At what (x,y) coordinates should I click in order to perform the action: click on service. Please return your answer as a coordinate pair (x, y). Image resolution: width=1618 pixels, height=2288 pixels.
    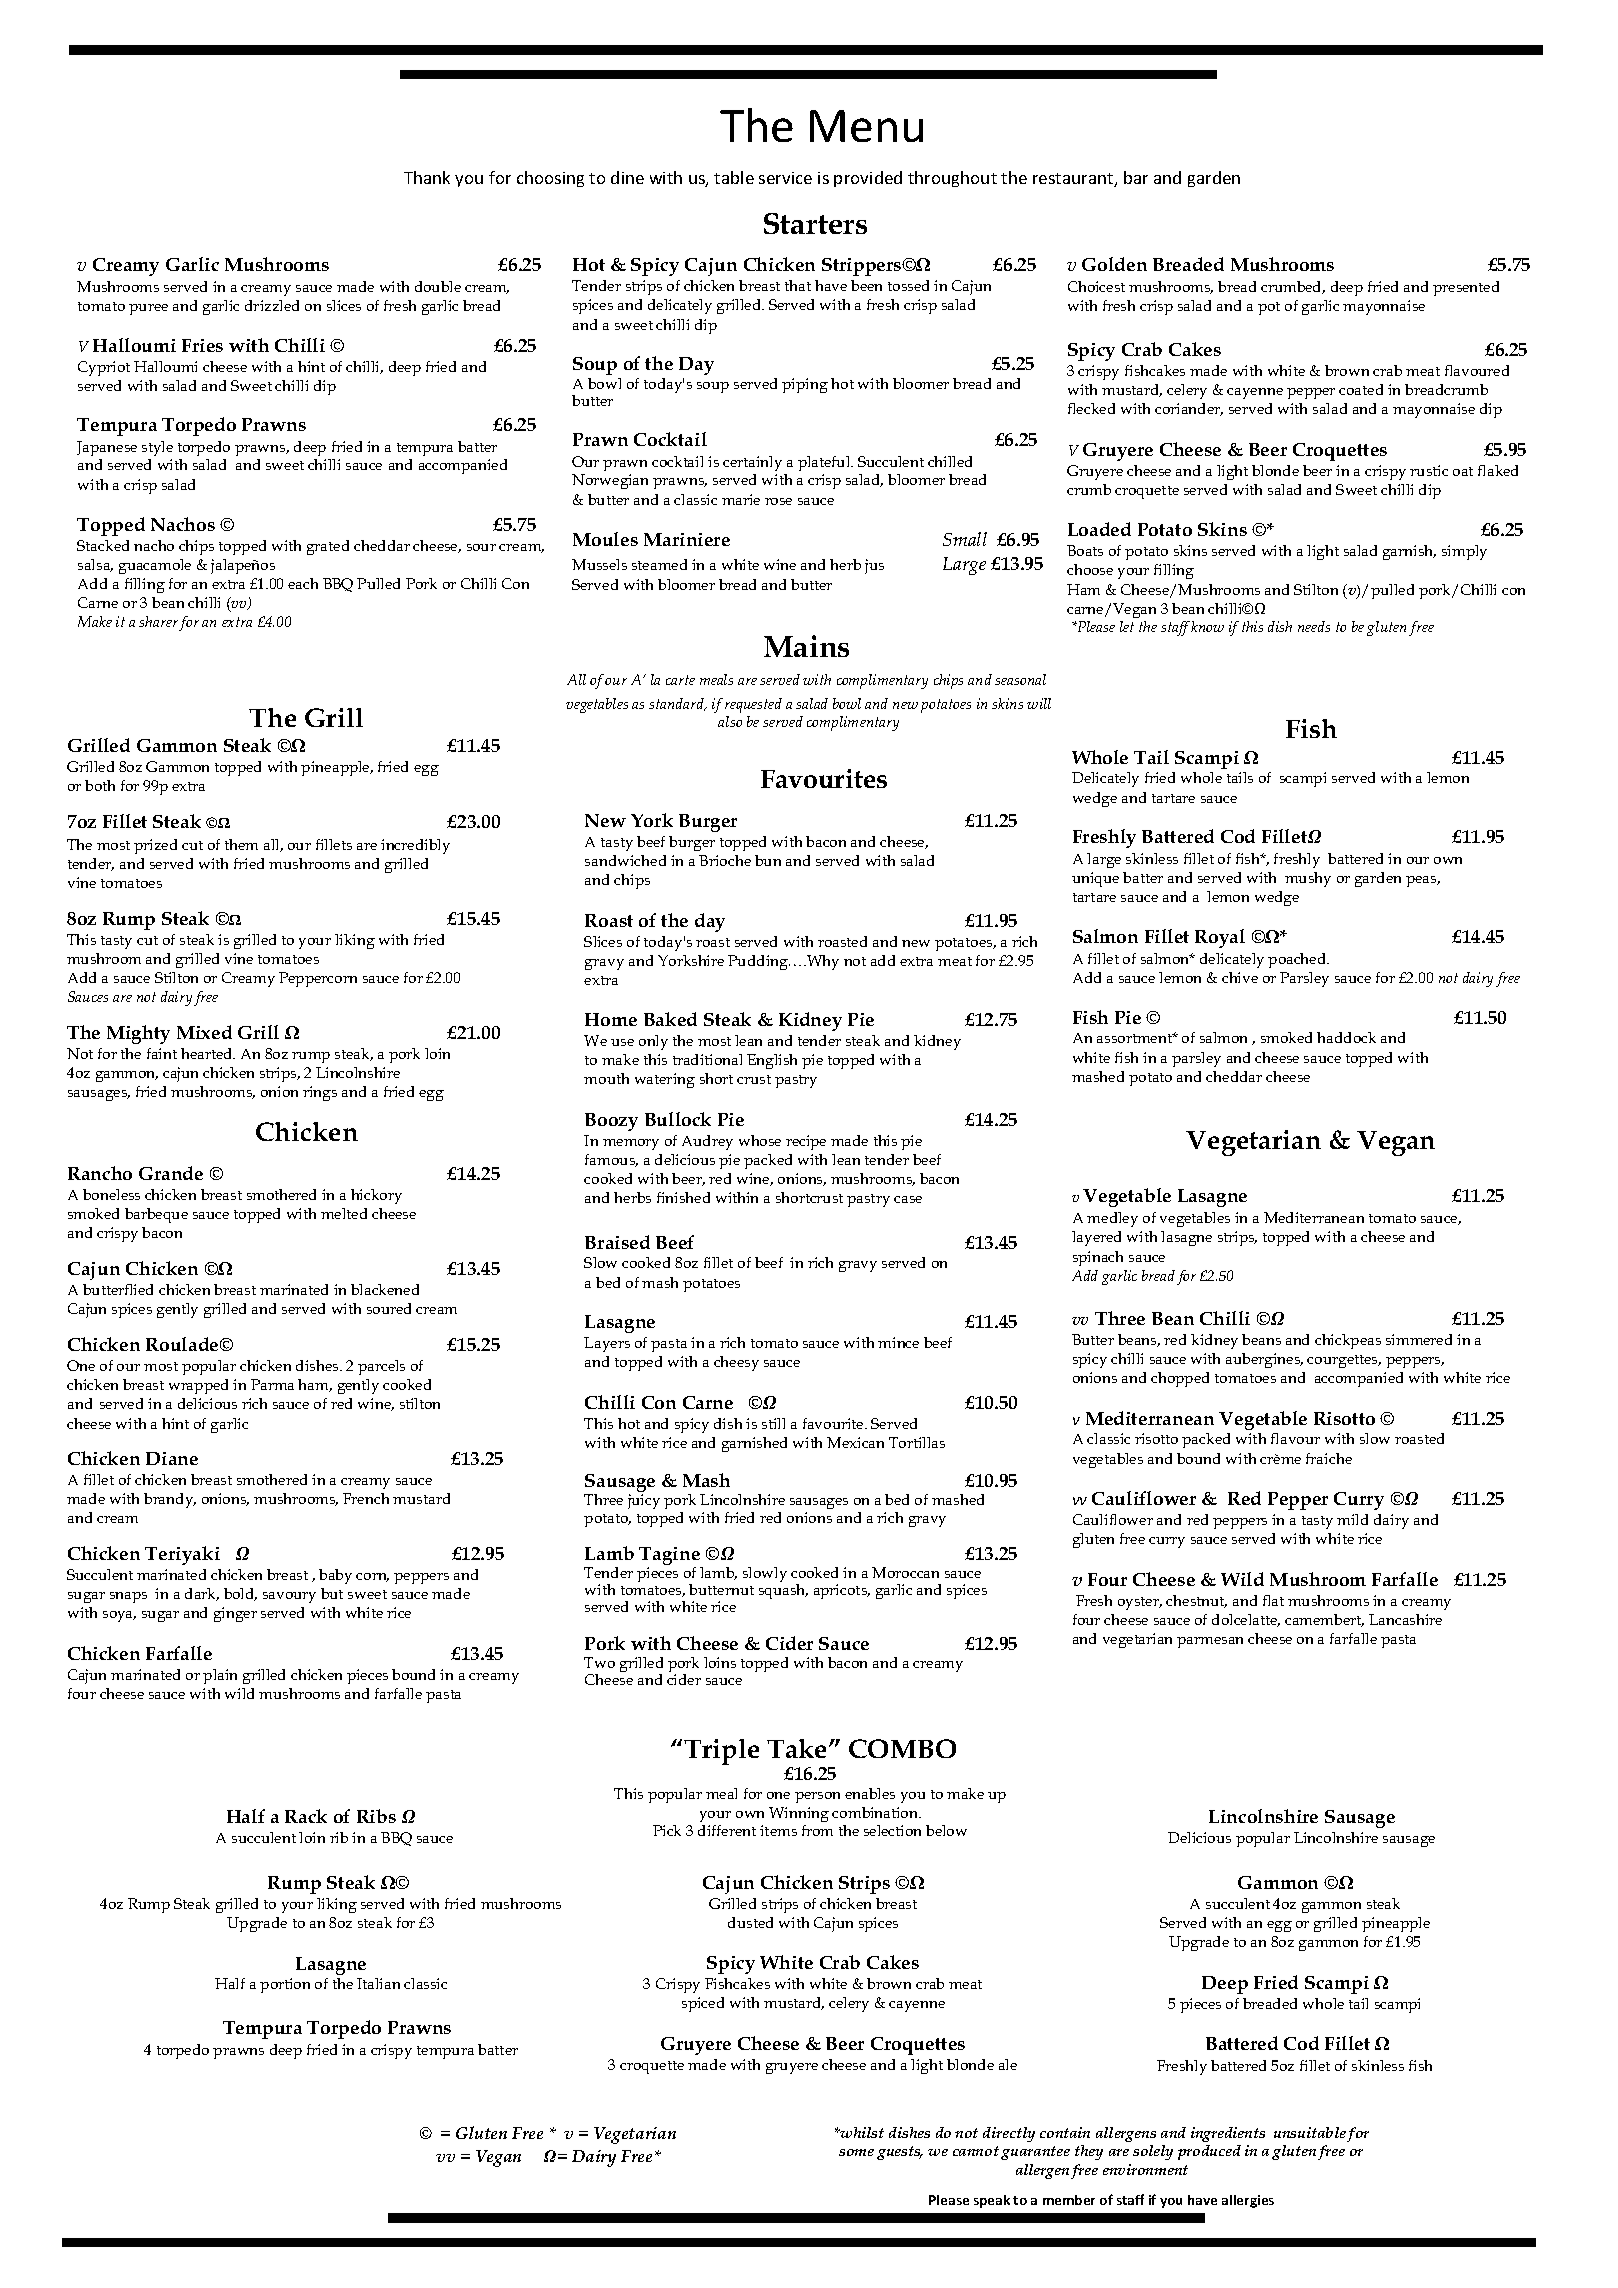
    Looking at the image, I should click on (785, 178).
